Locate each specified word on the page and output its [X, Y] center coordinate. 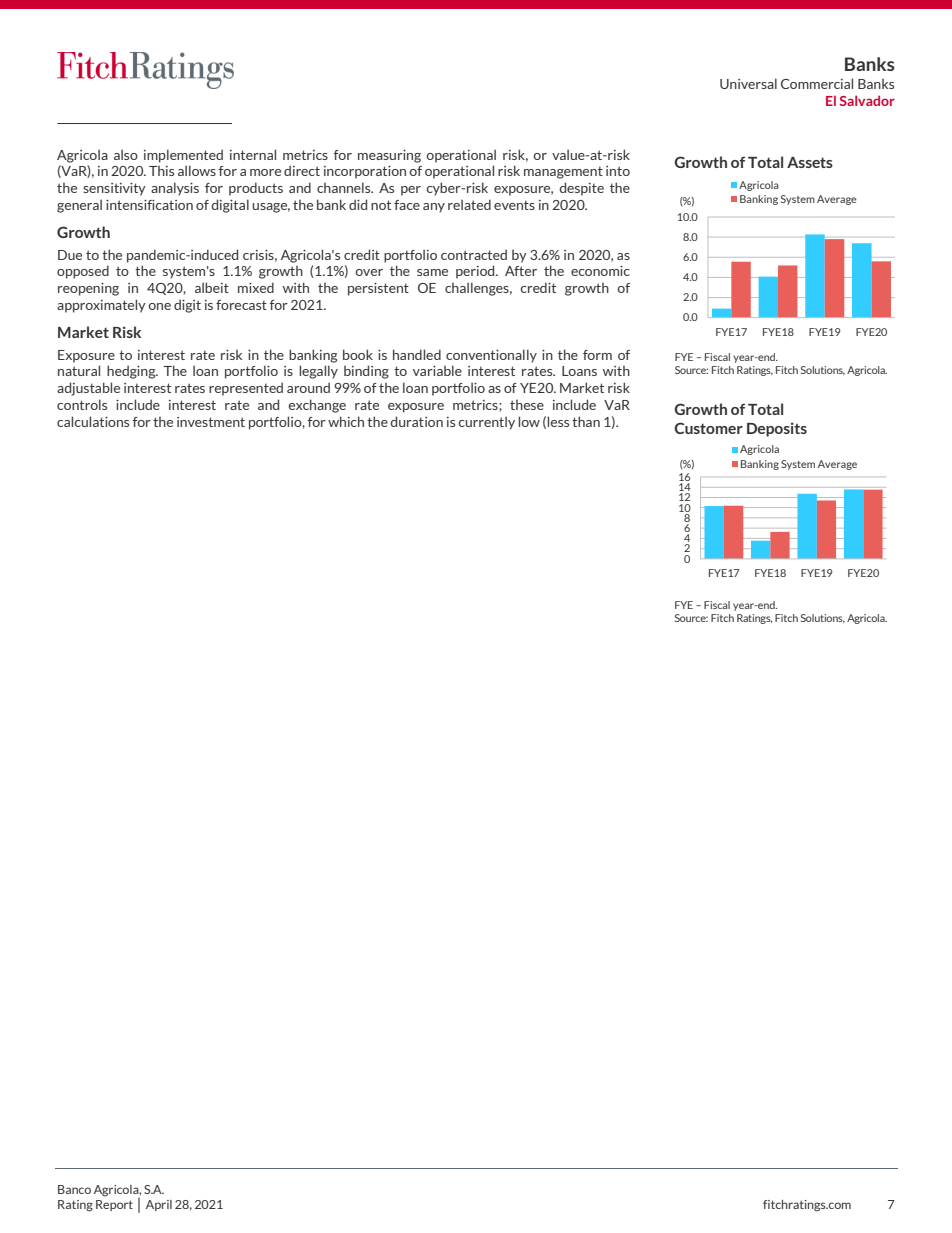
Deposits [777, 429]
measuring [389, 156]
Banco [74, 1189]
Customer [708, 428]
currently [486, 423]
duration [416, 421]
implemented [183, 156]
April [159, 1205]
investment [211, 422]
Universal [748, 83]
